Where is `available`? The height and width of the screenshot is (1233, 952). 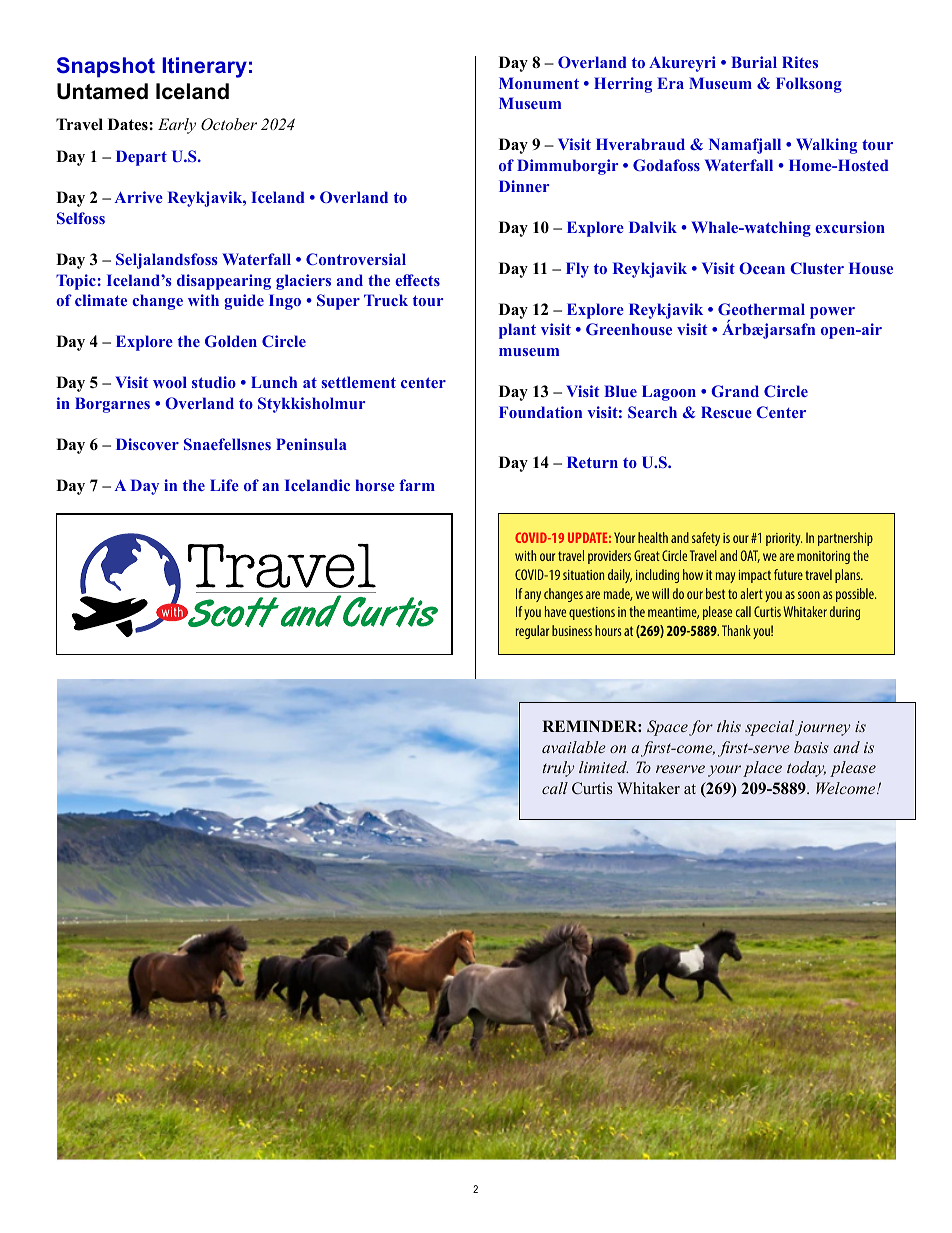
available is located at coordinates (574, 747).
